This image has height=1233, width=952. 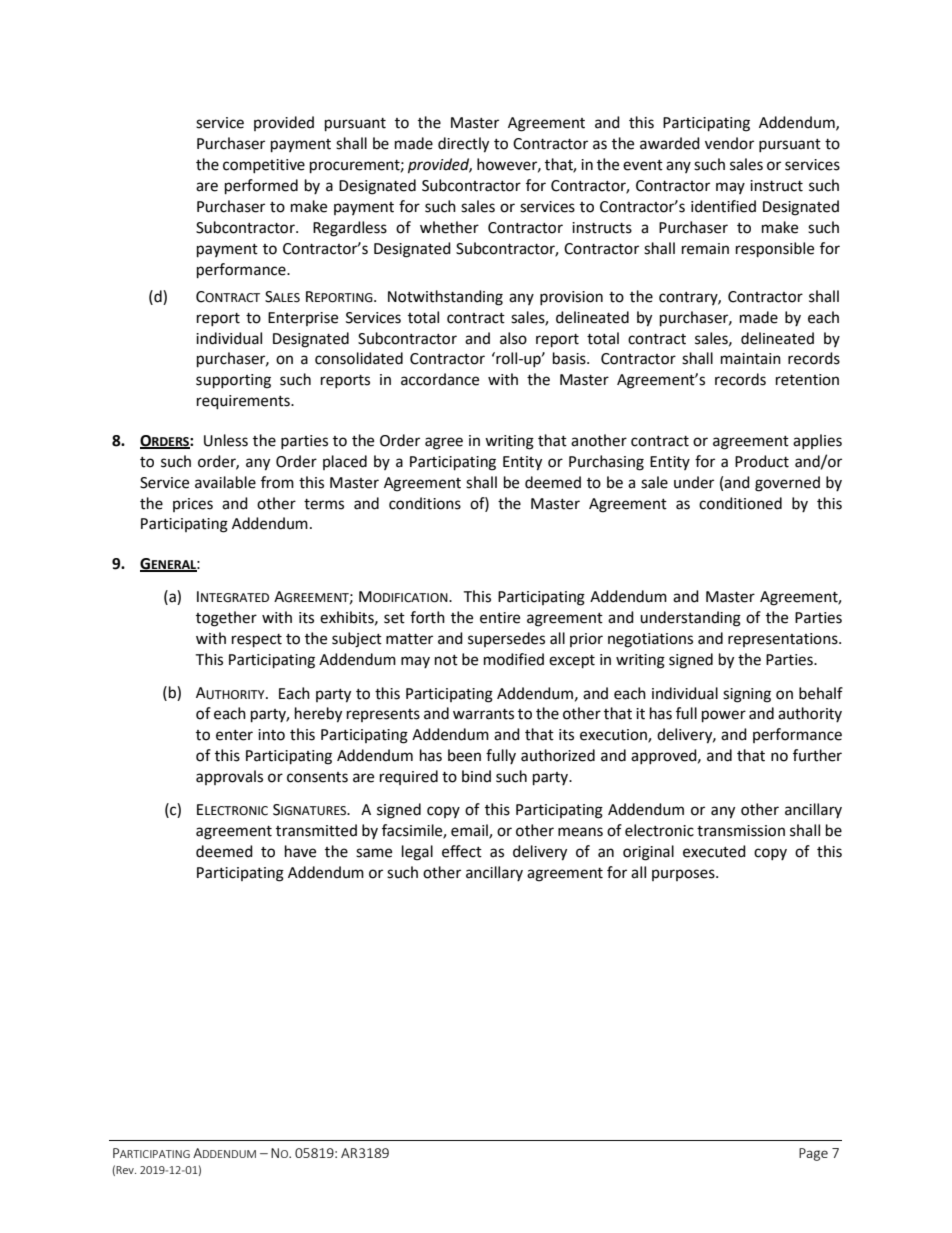 I want to click on approvals, so click(x=229, y=777).
